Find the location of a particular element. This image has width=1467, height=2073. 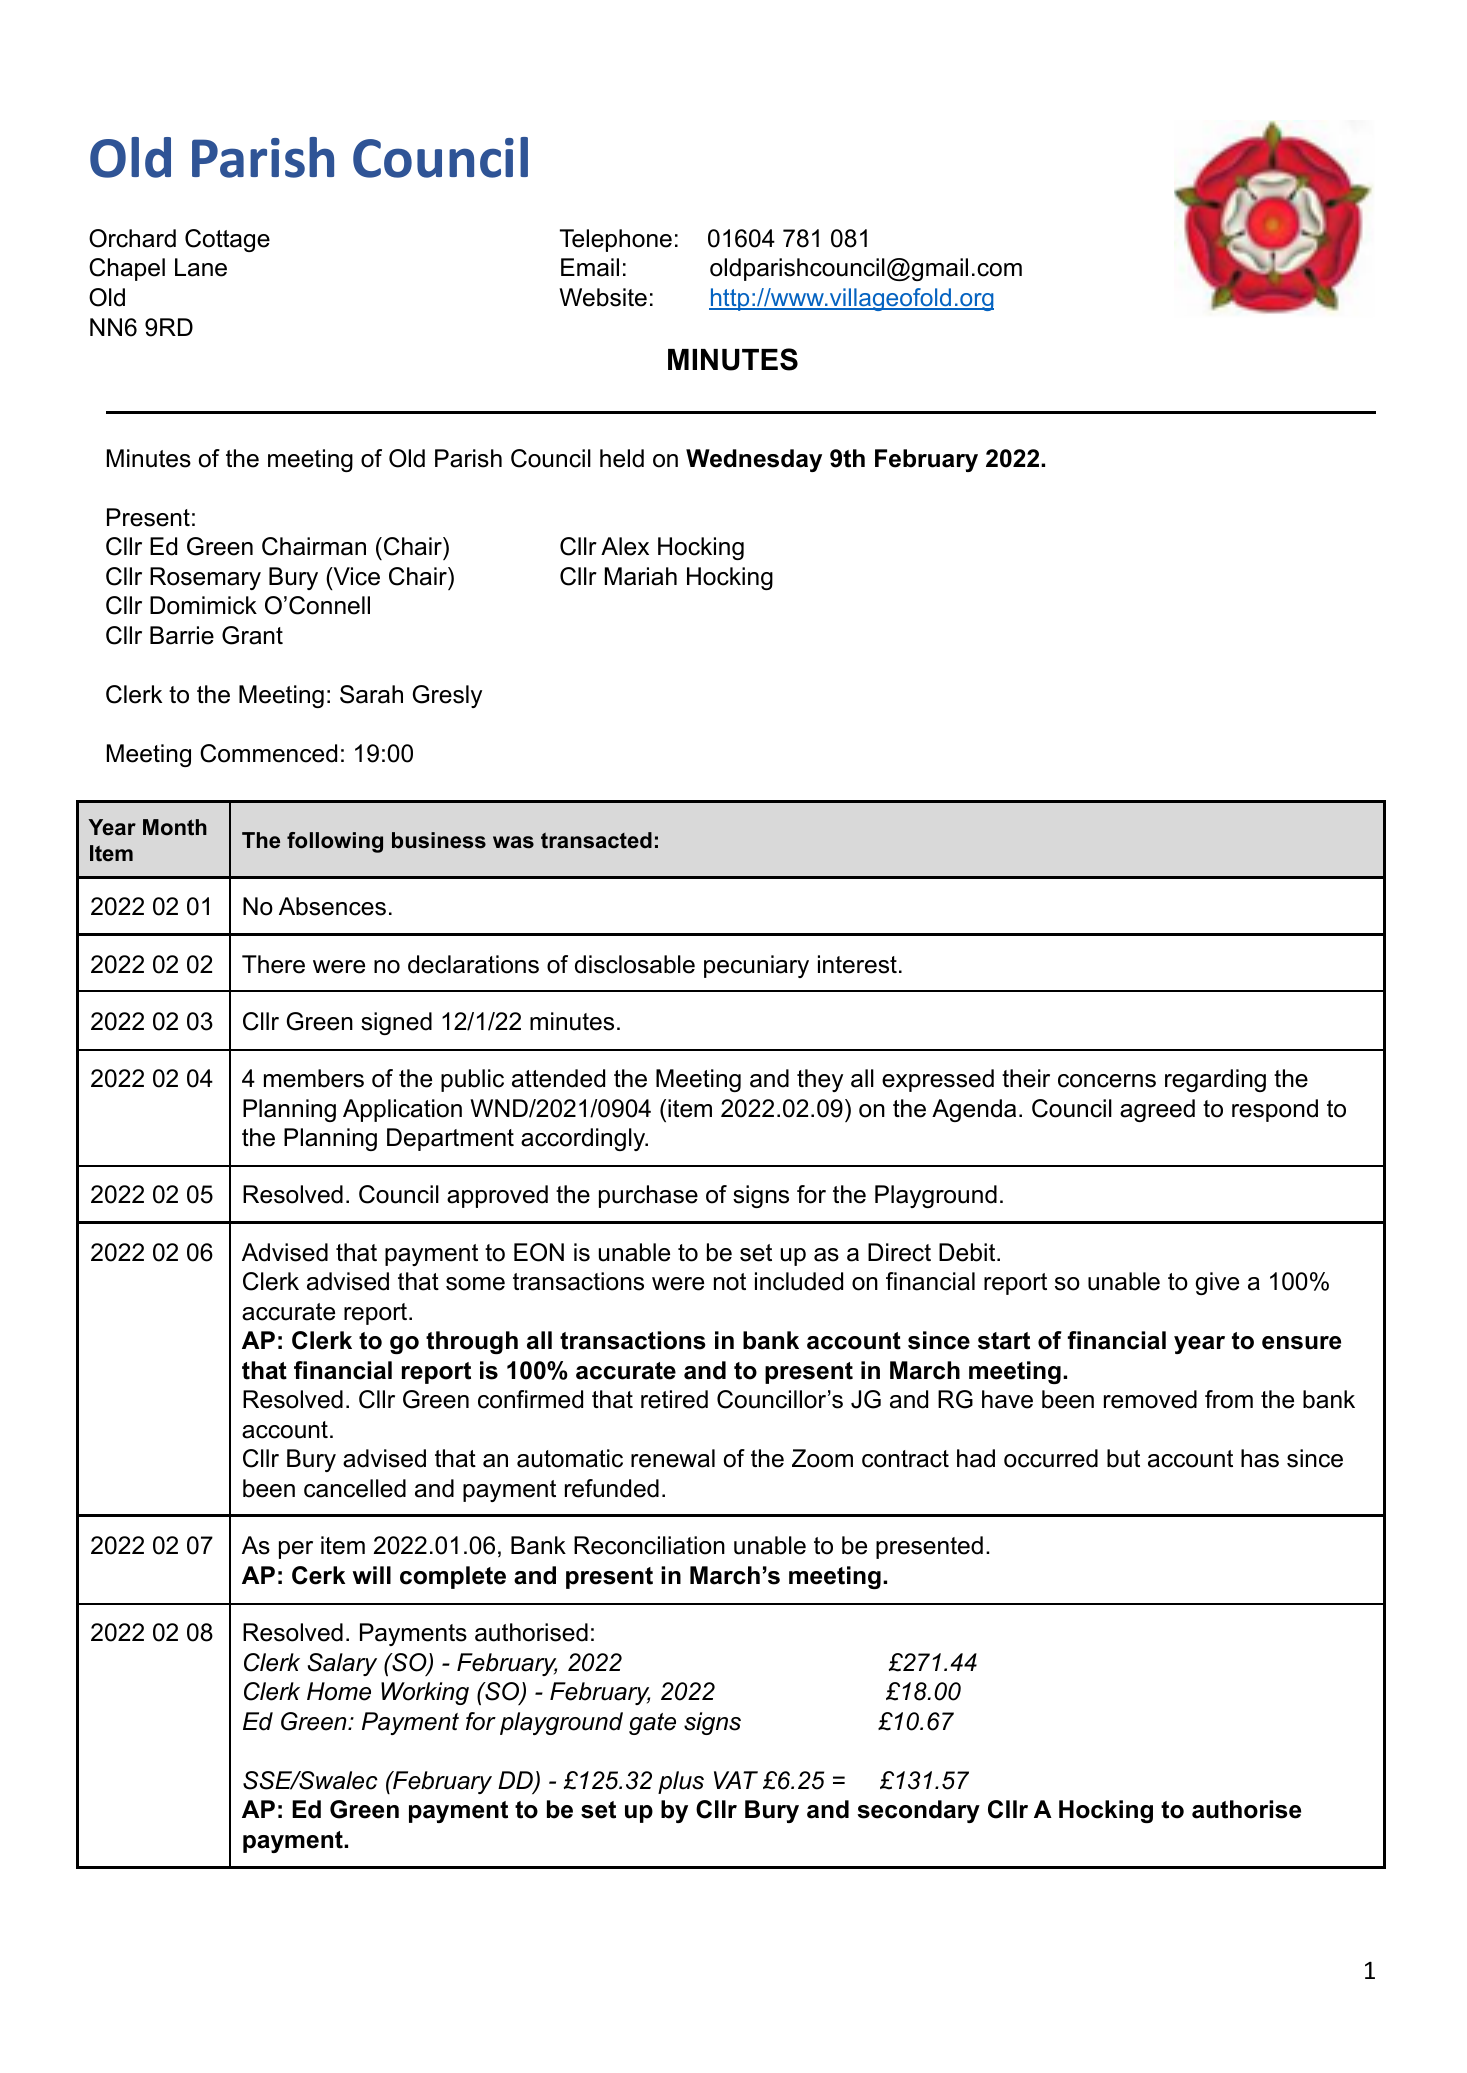

Home is located at coordinates (339, 1691).
